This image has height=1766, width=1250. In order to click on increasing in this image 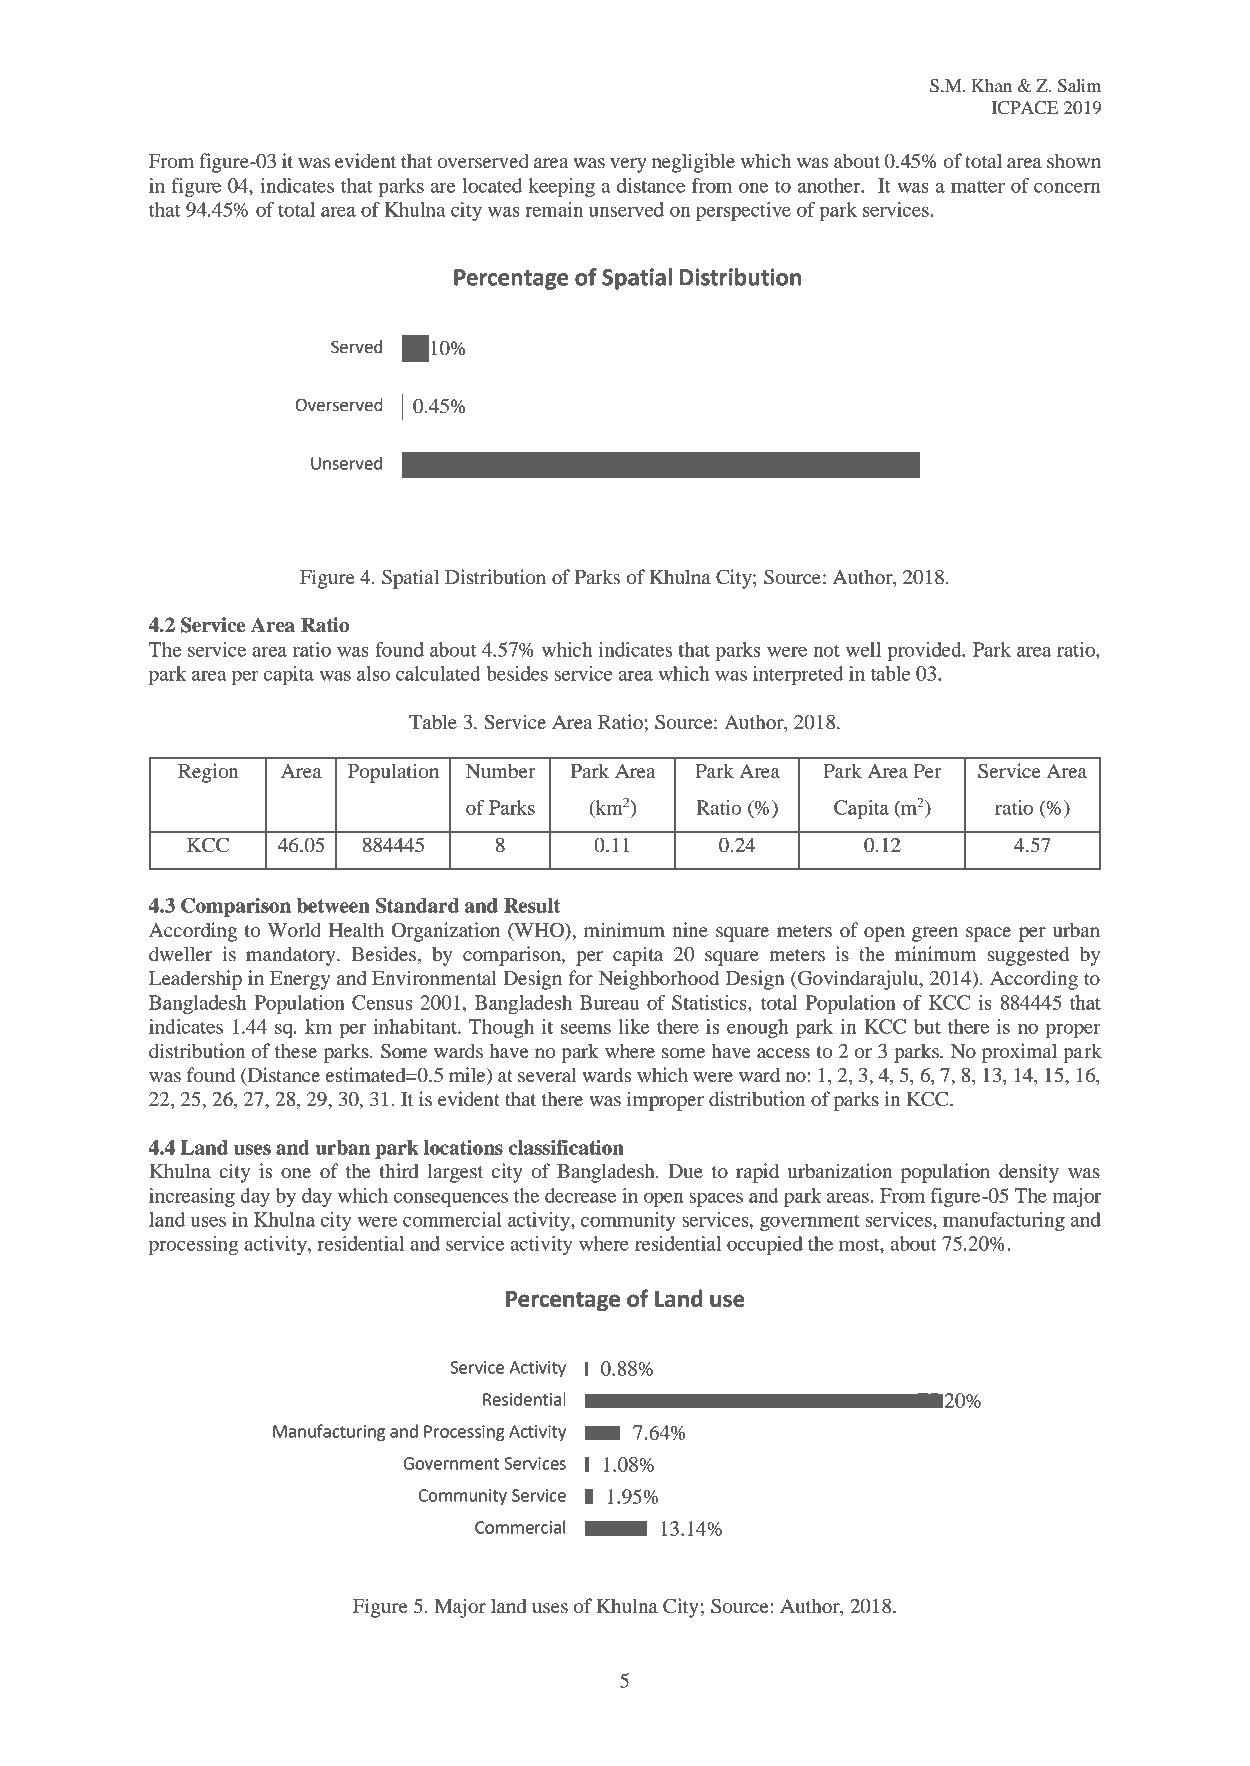, I will do `click(192, 1197)`.
